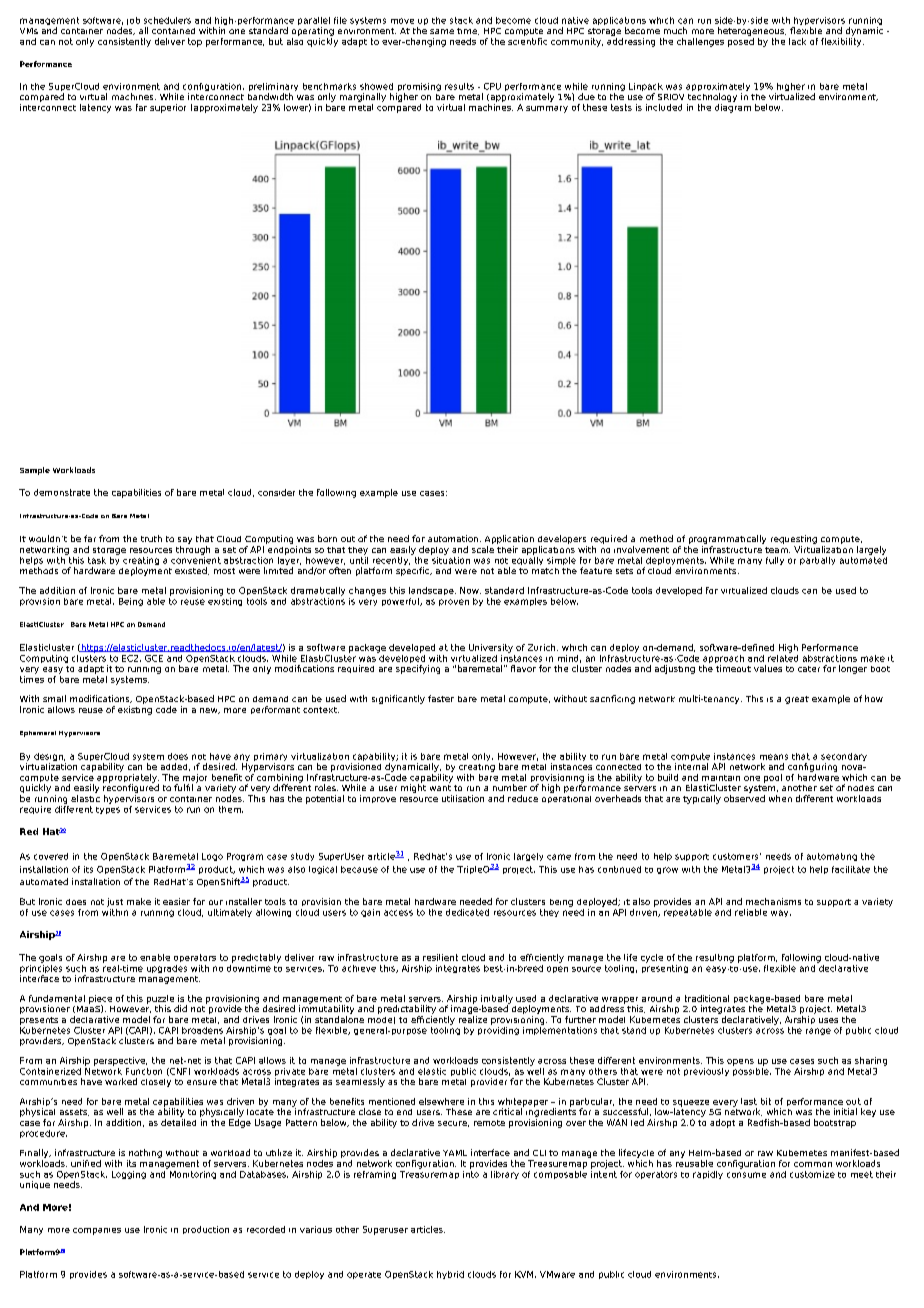  What do you see at coordinates (797, 41) in the page?
I see `lack` at bounding box center [797, 41].
